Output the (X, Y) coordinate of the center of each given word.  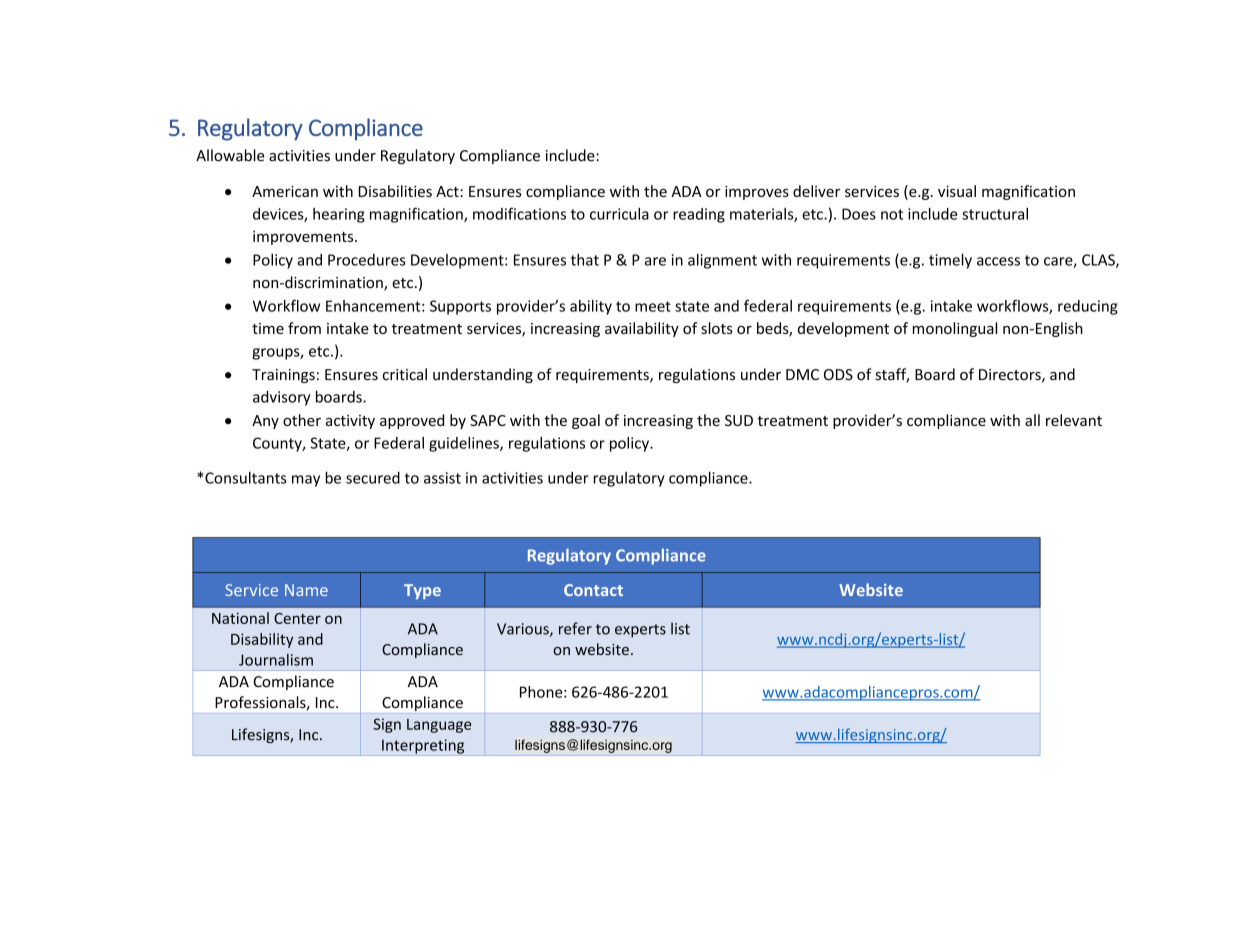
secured (373, 478)
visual (957, 191)
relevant (1074, 420)
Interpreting (423, 747)
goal (586, 421)
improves (757, 193)
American (285, 191)
